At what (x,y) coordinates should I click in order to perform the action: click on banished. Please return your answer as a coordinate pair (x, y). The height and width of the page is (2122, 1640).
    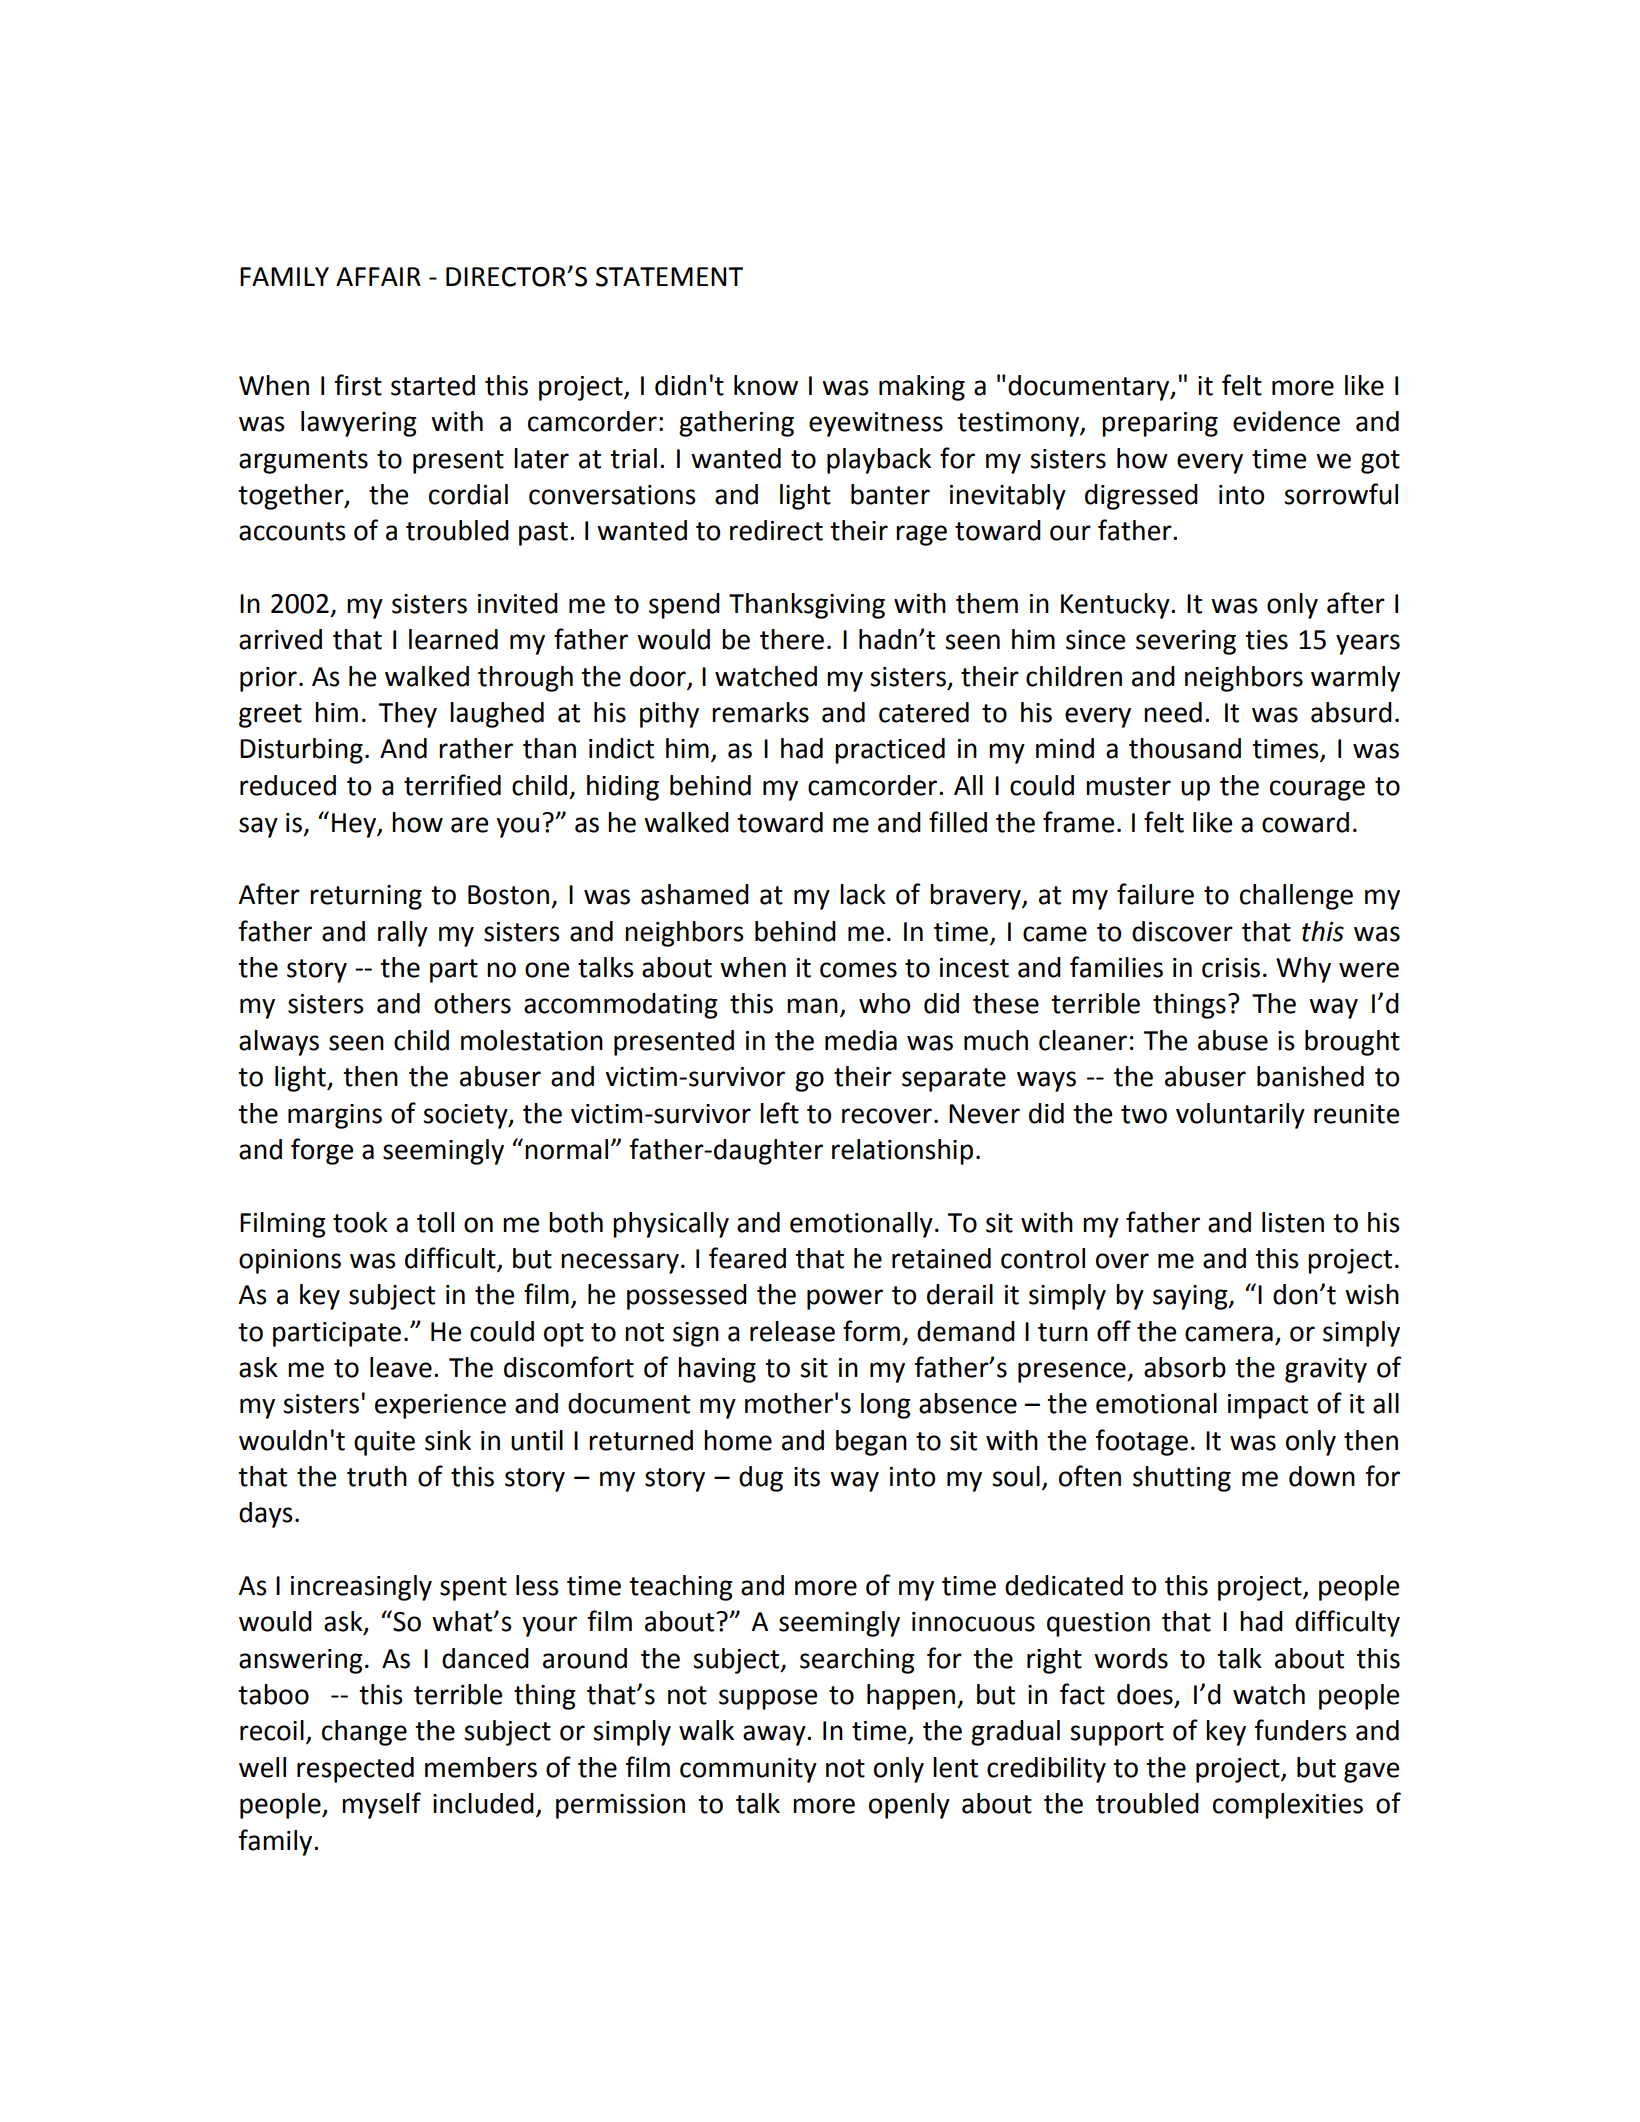
    Looking at the image, I should click on (1310, 1076).
